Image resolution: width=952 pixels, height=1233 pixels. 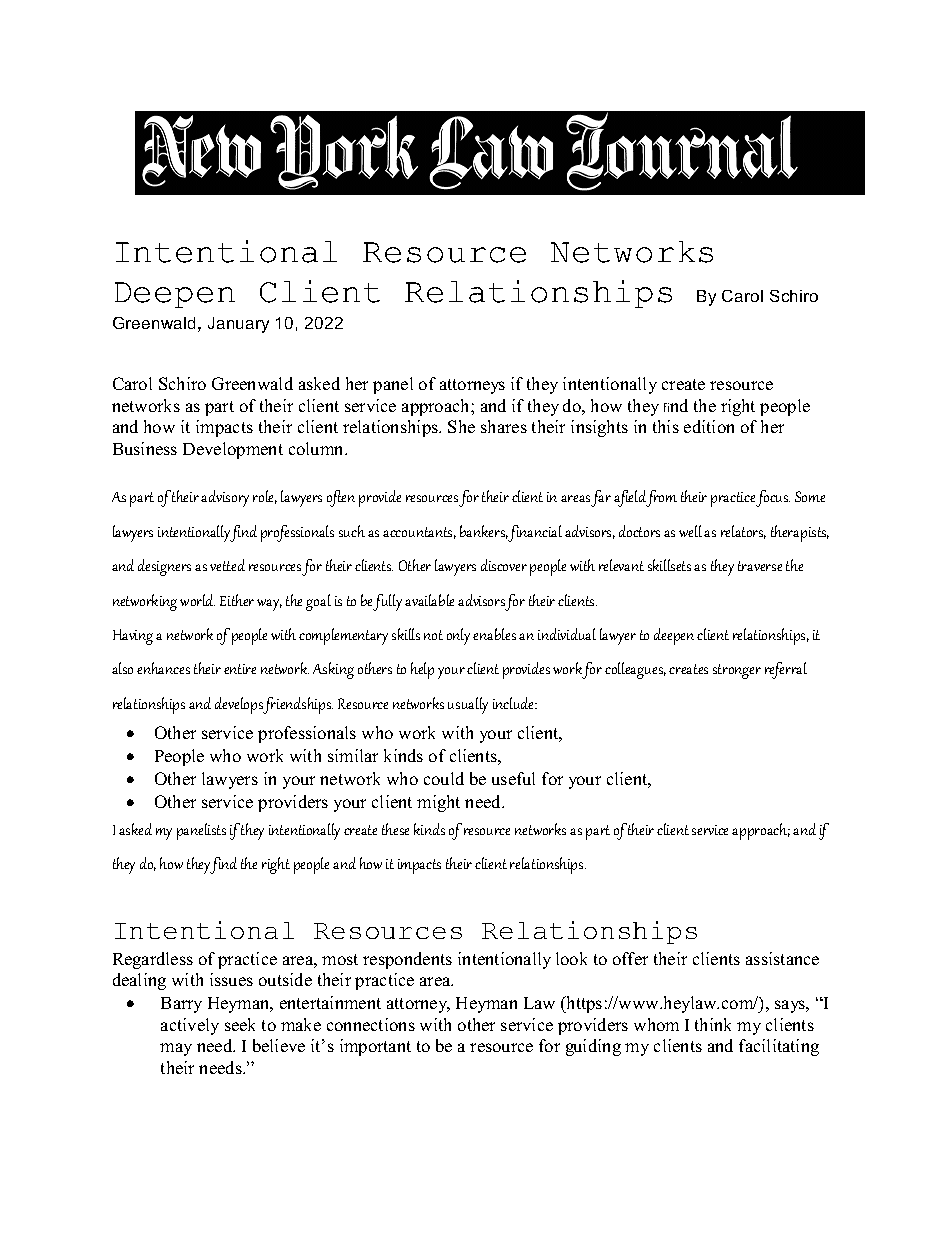 What do you see at coordinates (238, 325) in the screenshot?
I see `January` at bounding box center [238, 325].
